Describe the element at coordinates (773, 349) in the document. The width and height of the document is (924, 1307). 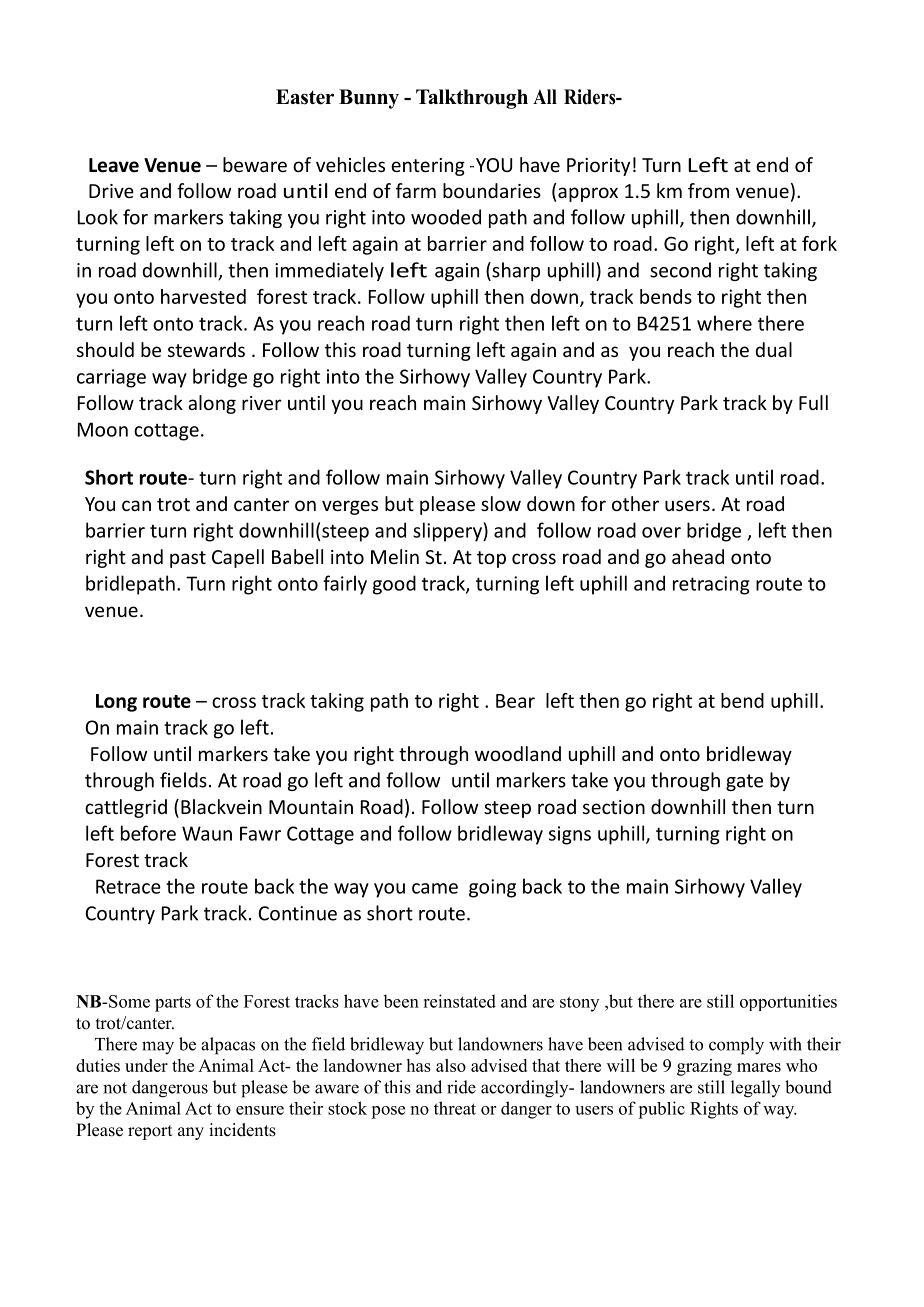
I see `dual` at that location.
